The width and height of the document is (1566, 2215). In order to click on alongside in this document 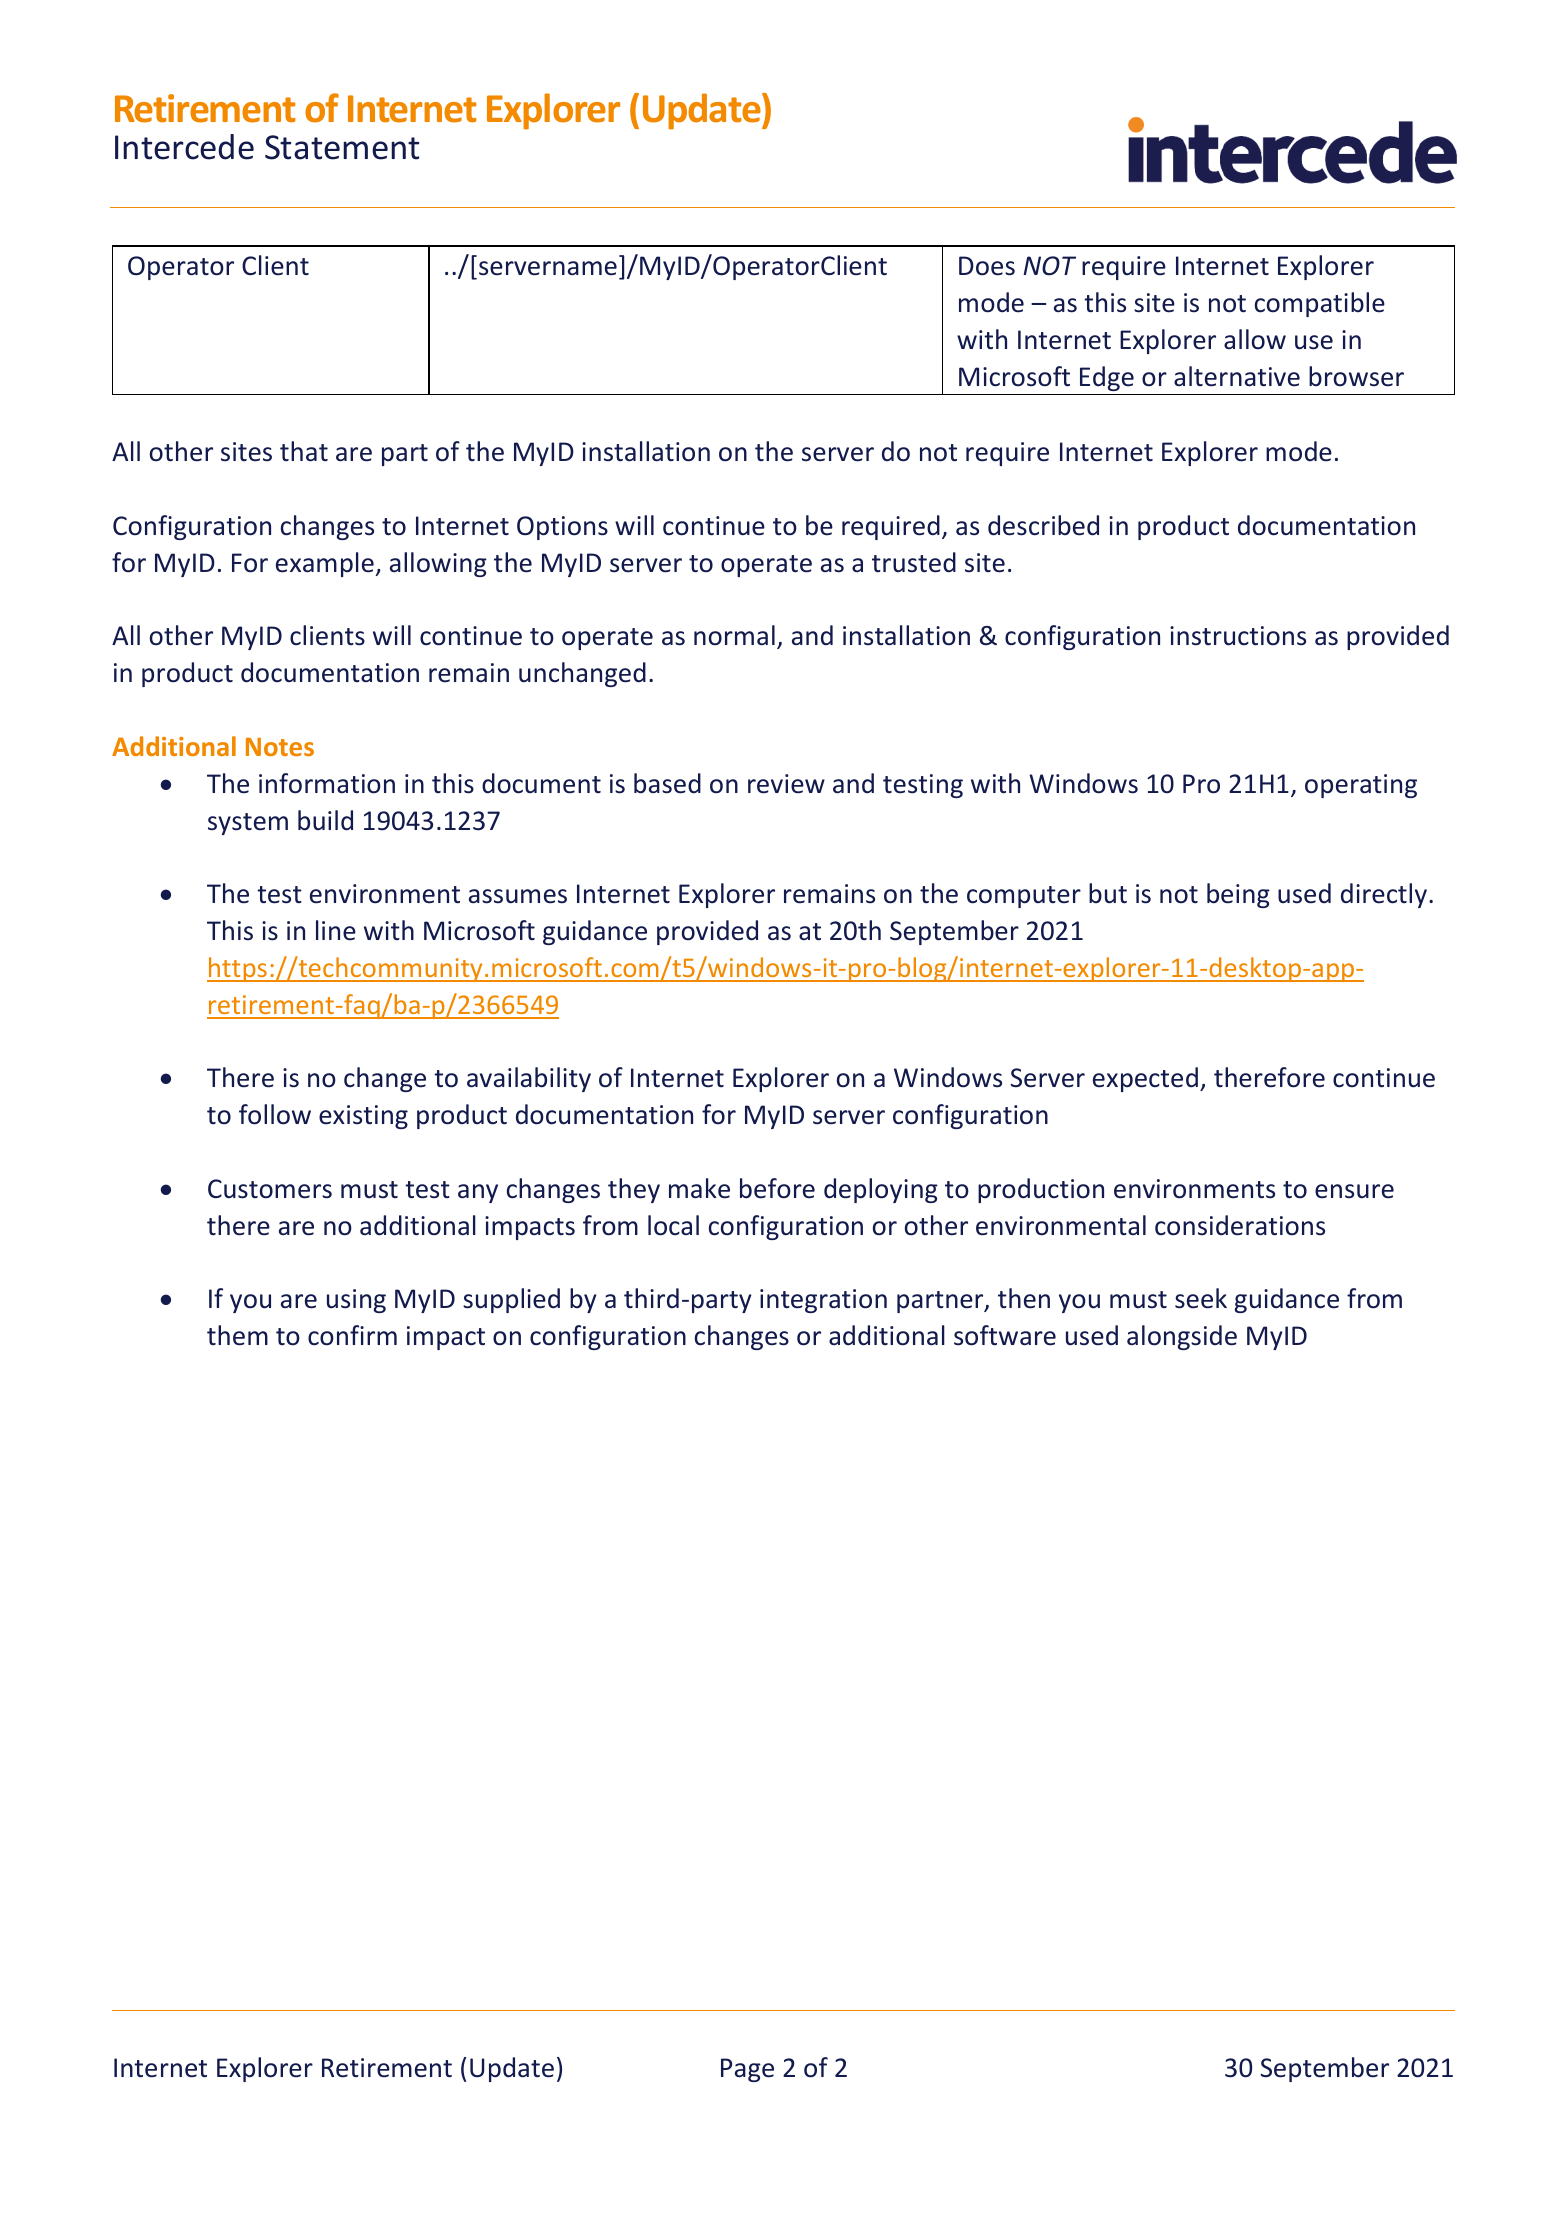, I will do `click(1182, 1337)`.
